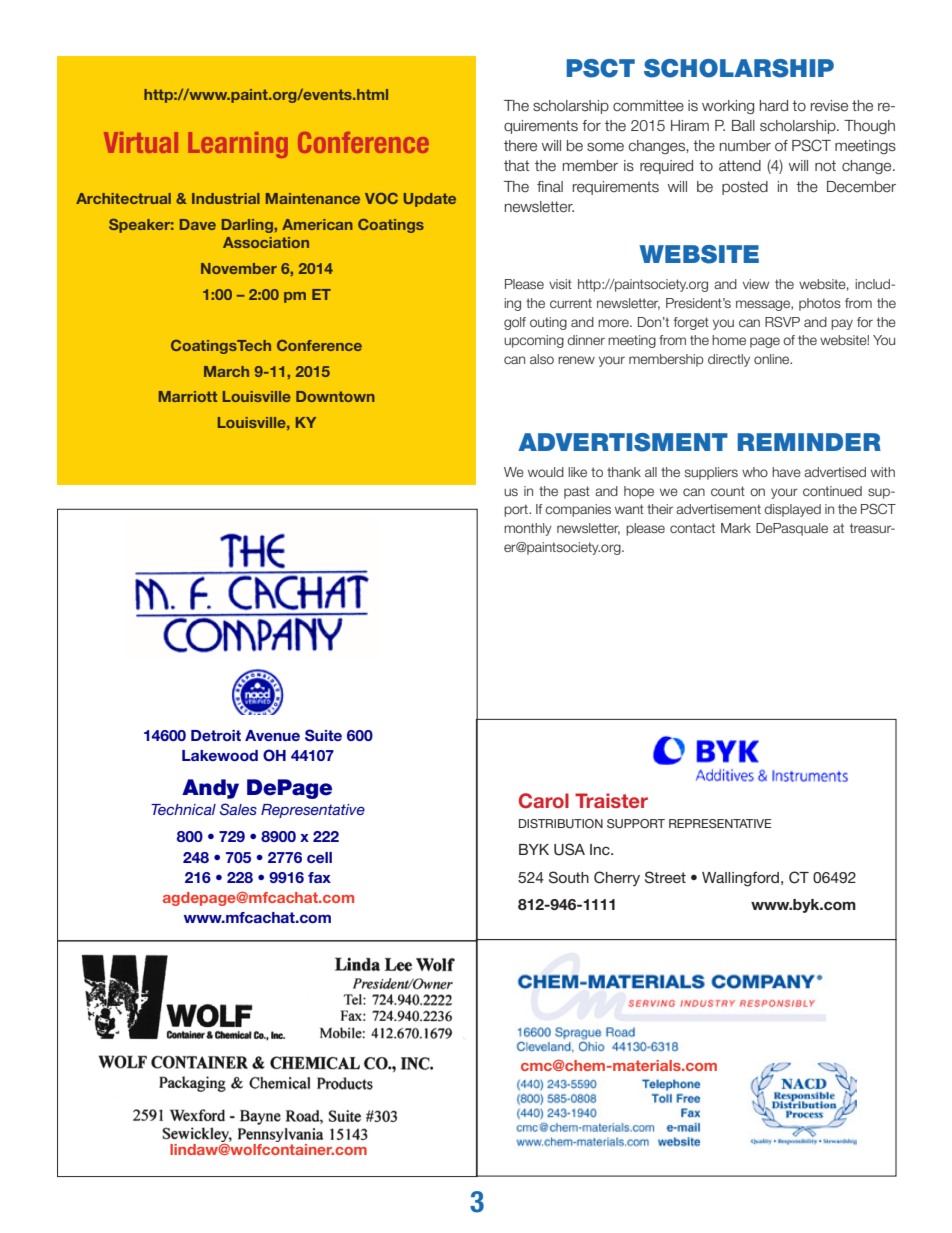  I want to click on there, so click(520, 146).
